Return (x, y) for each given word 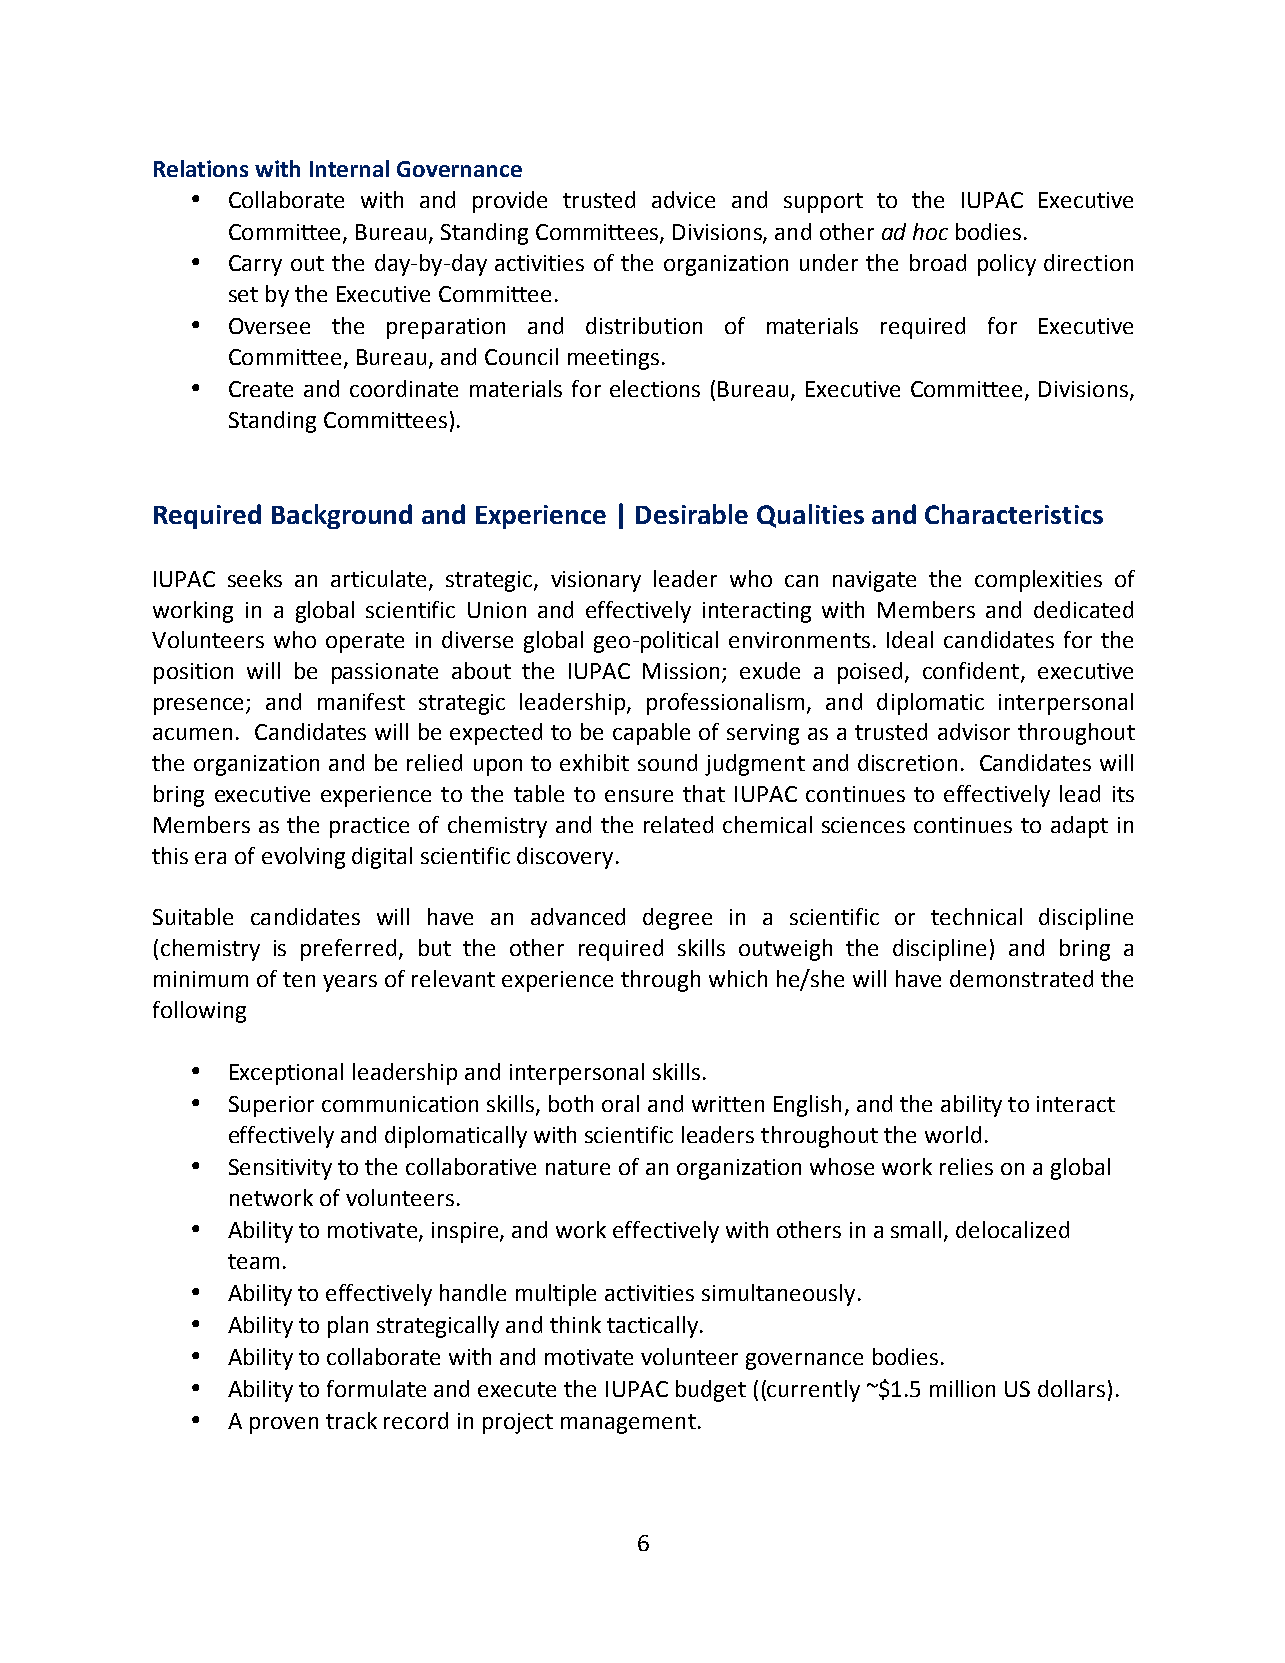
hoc (930, 231)
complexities (1038, 581)
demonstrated (1021, 978)
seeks (255, 578)
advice (683, 199)
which (738, 978)
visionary (596, 581)
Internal (349, 168)
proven (284, 1425)
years (350, 983)
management (628, 1424)
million (962, 1388)
